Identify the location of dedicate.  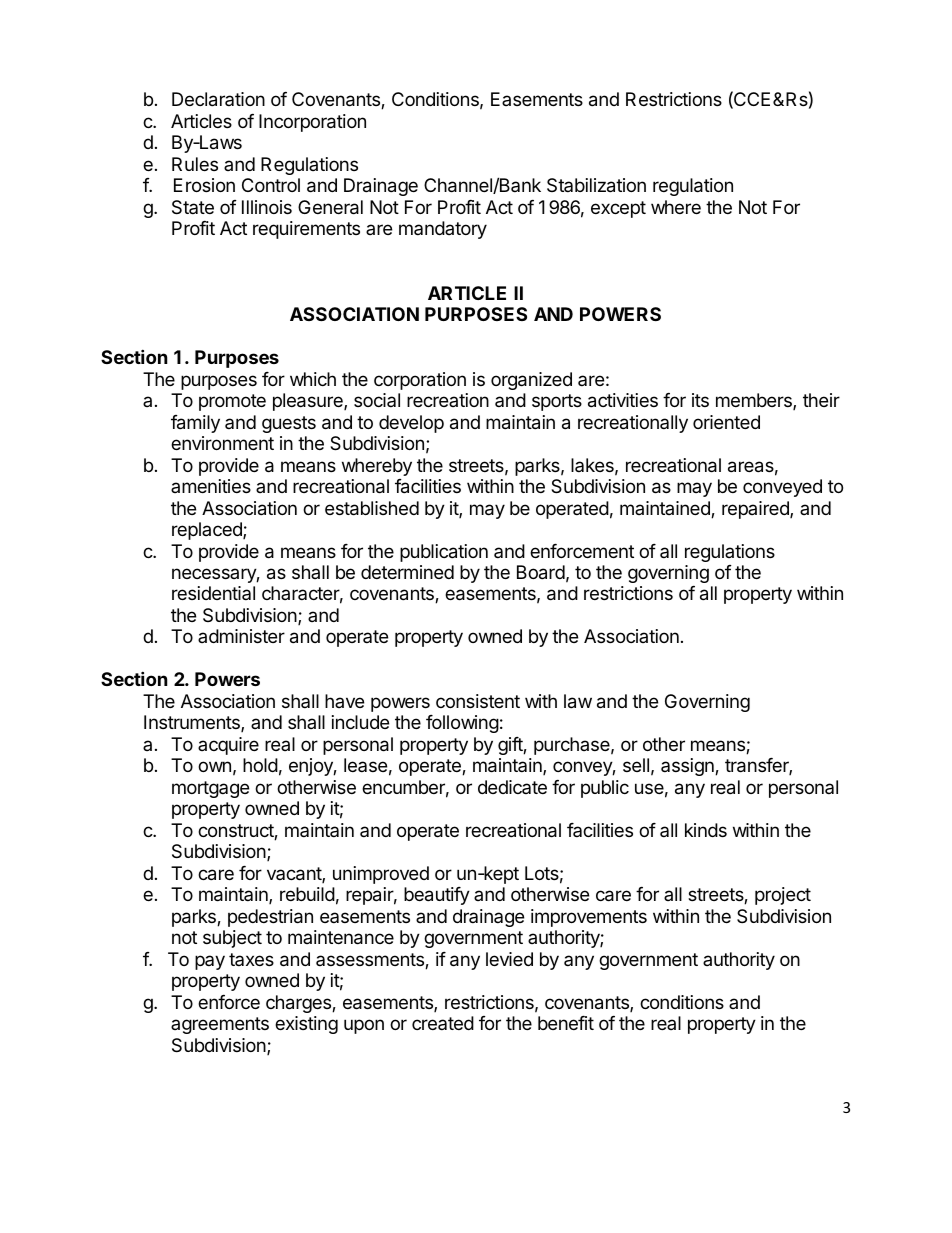
(512, 787).
